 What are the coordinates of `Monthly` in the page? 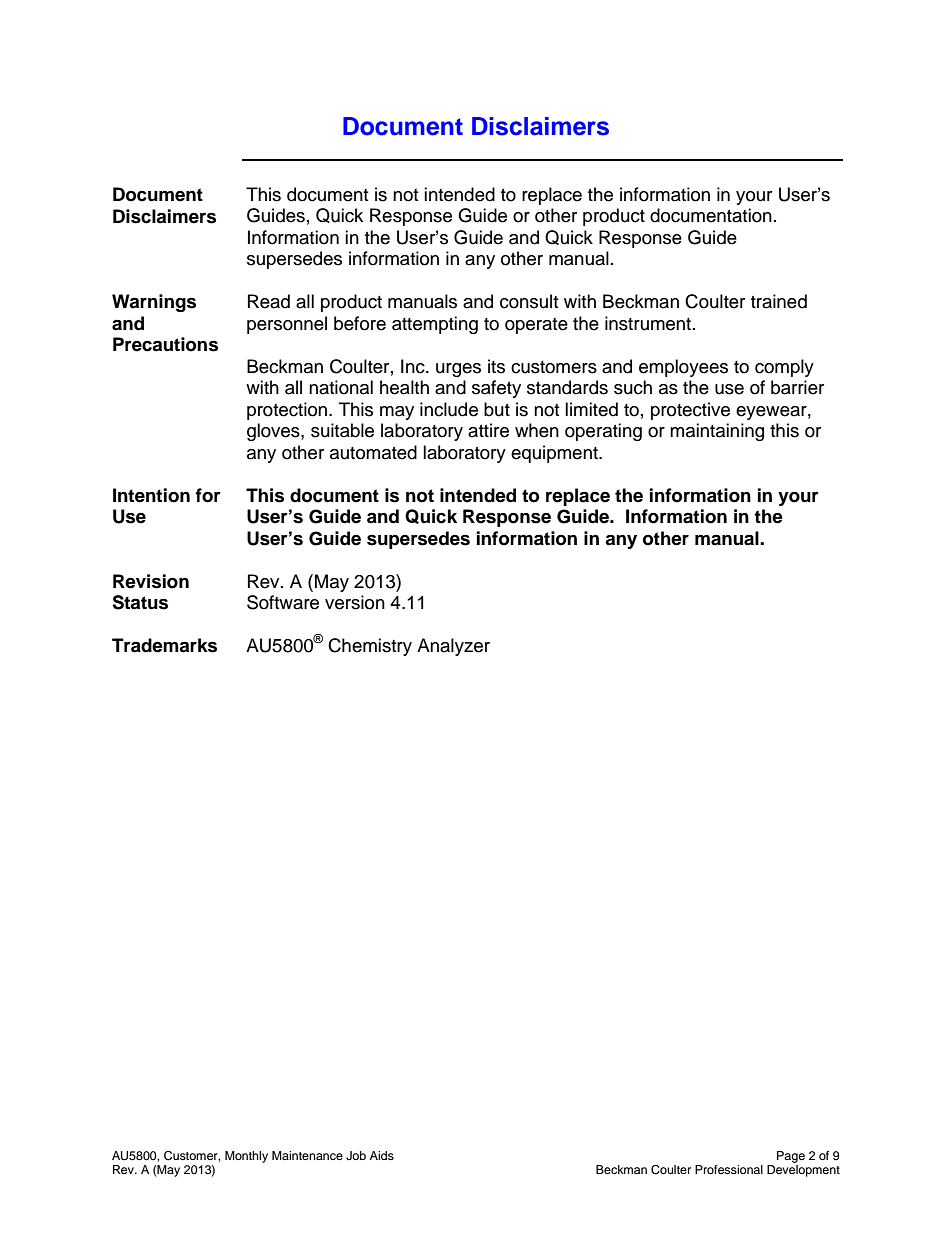 It's located at (246, 1157).
